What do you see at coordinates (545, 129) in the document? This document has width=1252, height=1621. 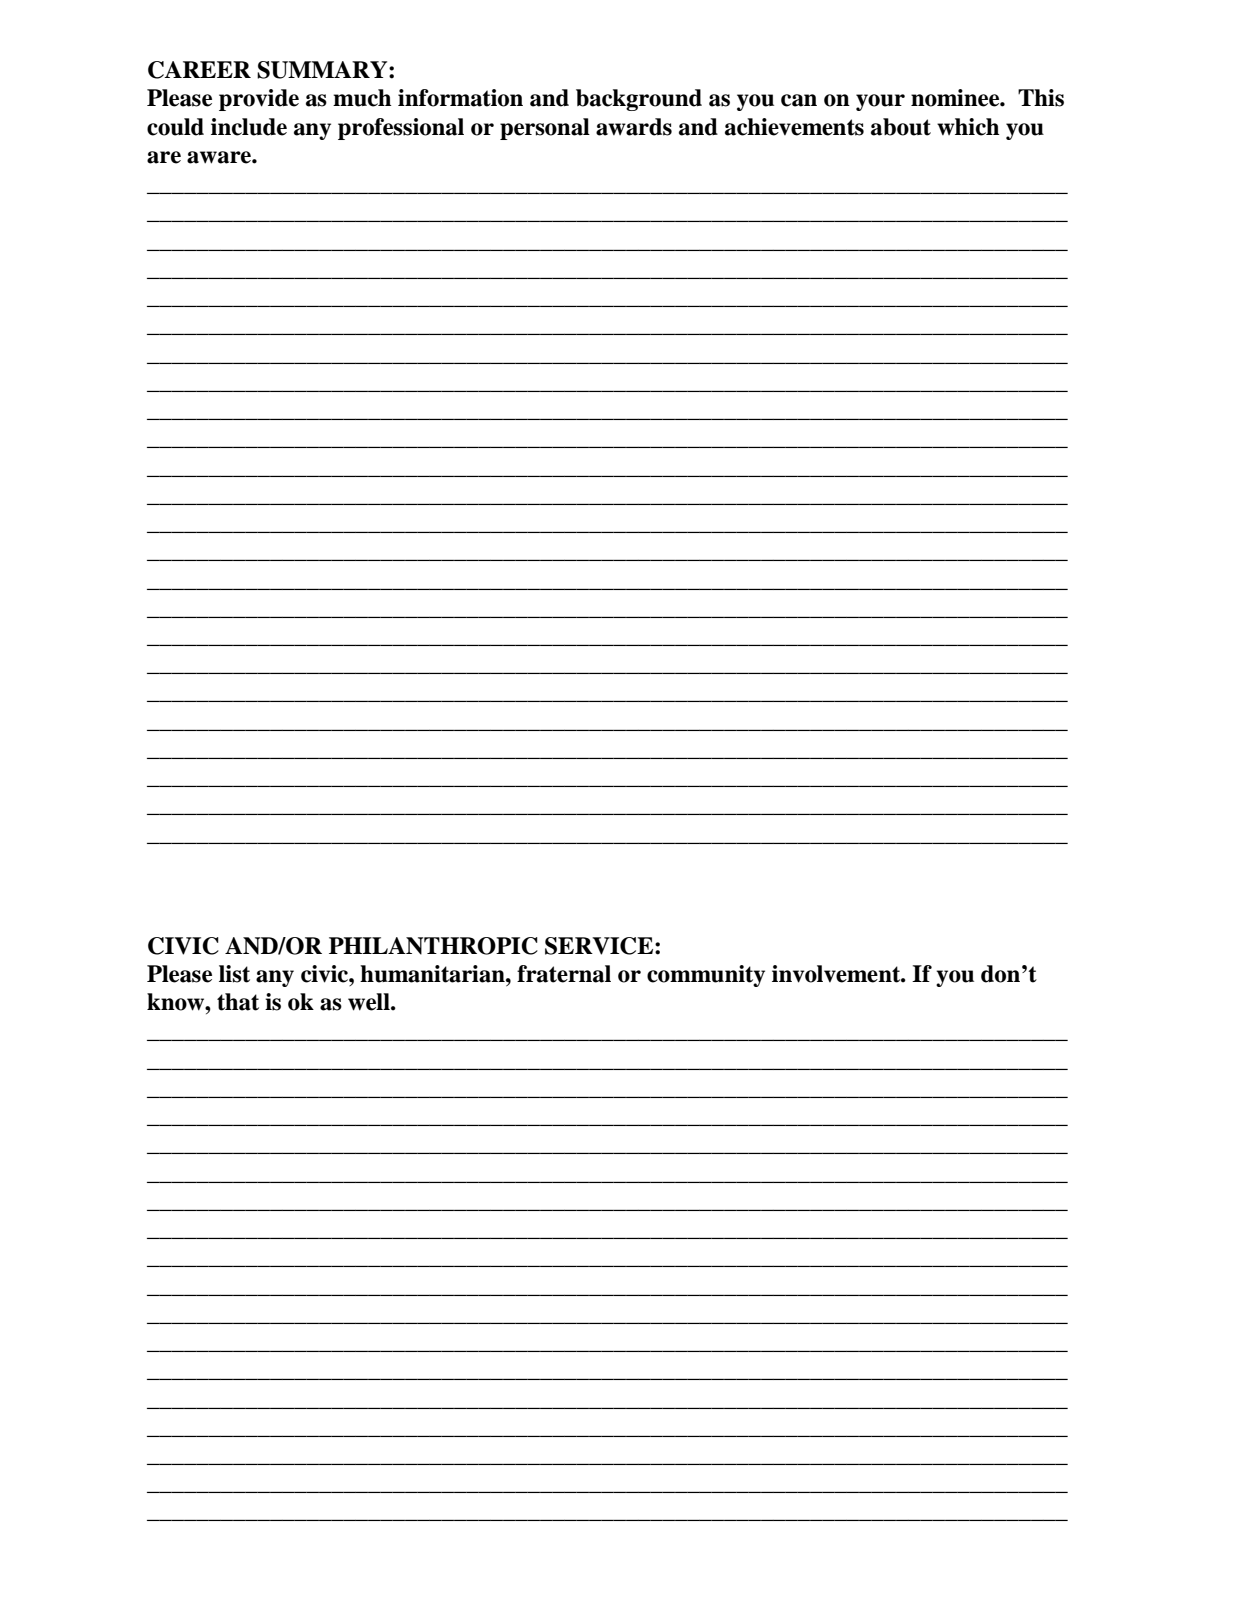 I see `personal` at bounding box center [545, 129].
